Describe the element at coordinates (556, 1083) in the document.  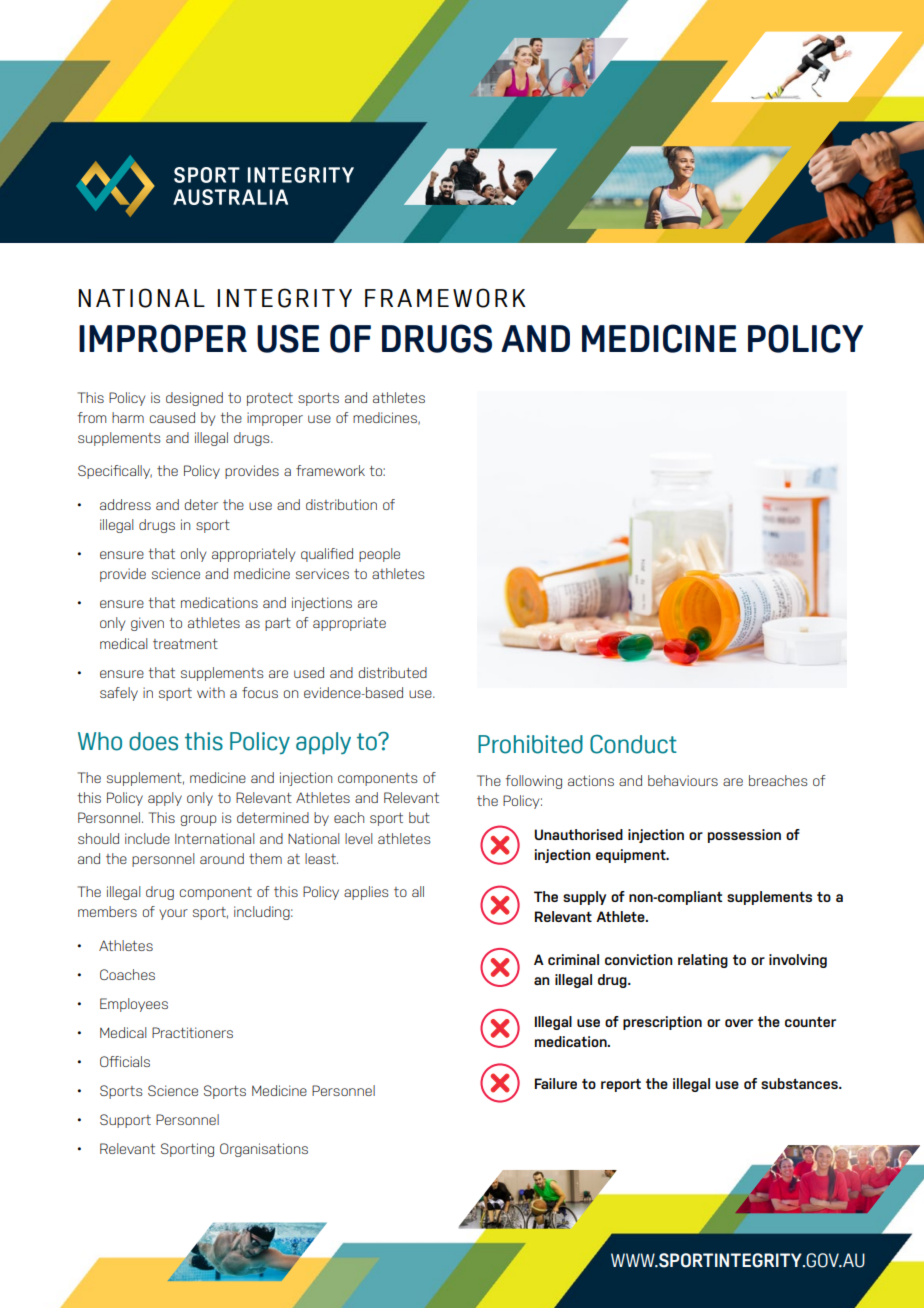
I see `Failure` at that location.
